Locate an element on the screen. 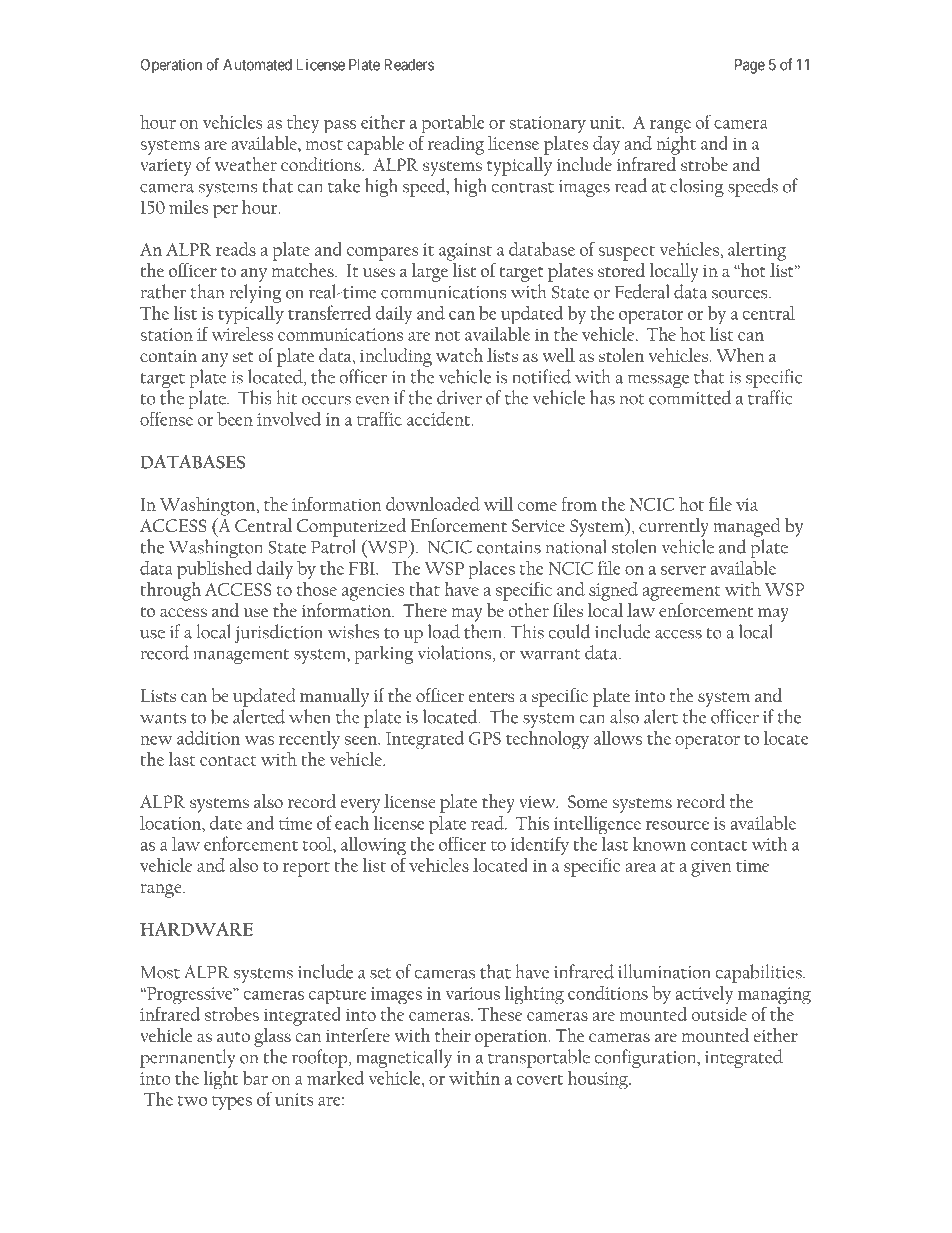 The image size is (952, 1233). committed is located at coordinates (690, 397).
